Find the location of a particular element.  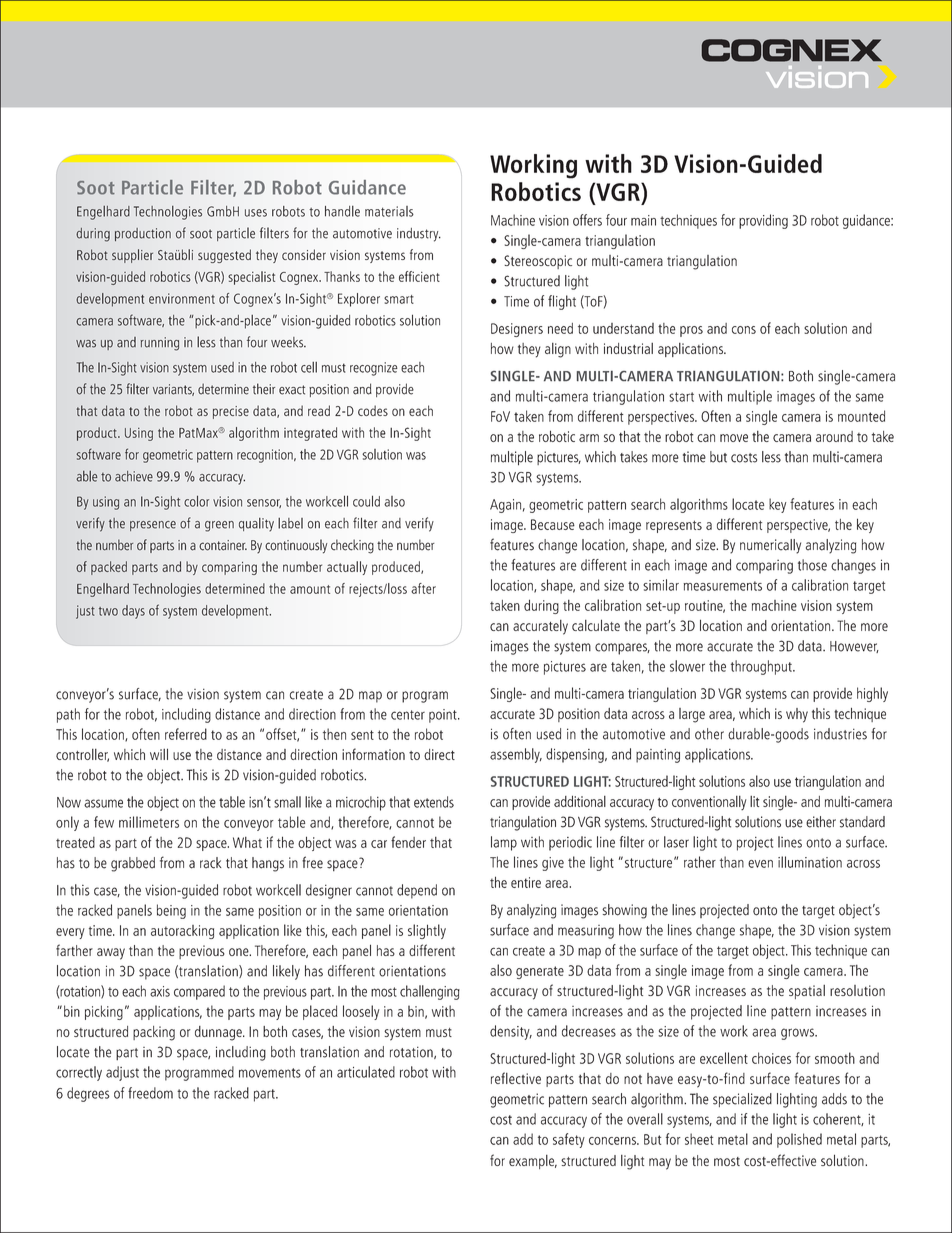

throughput is located at coordinates (762, 667).
